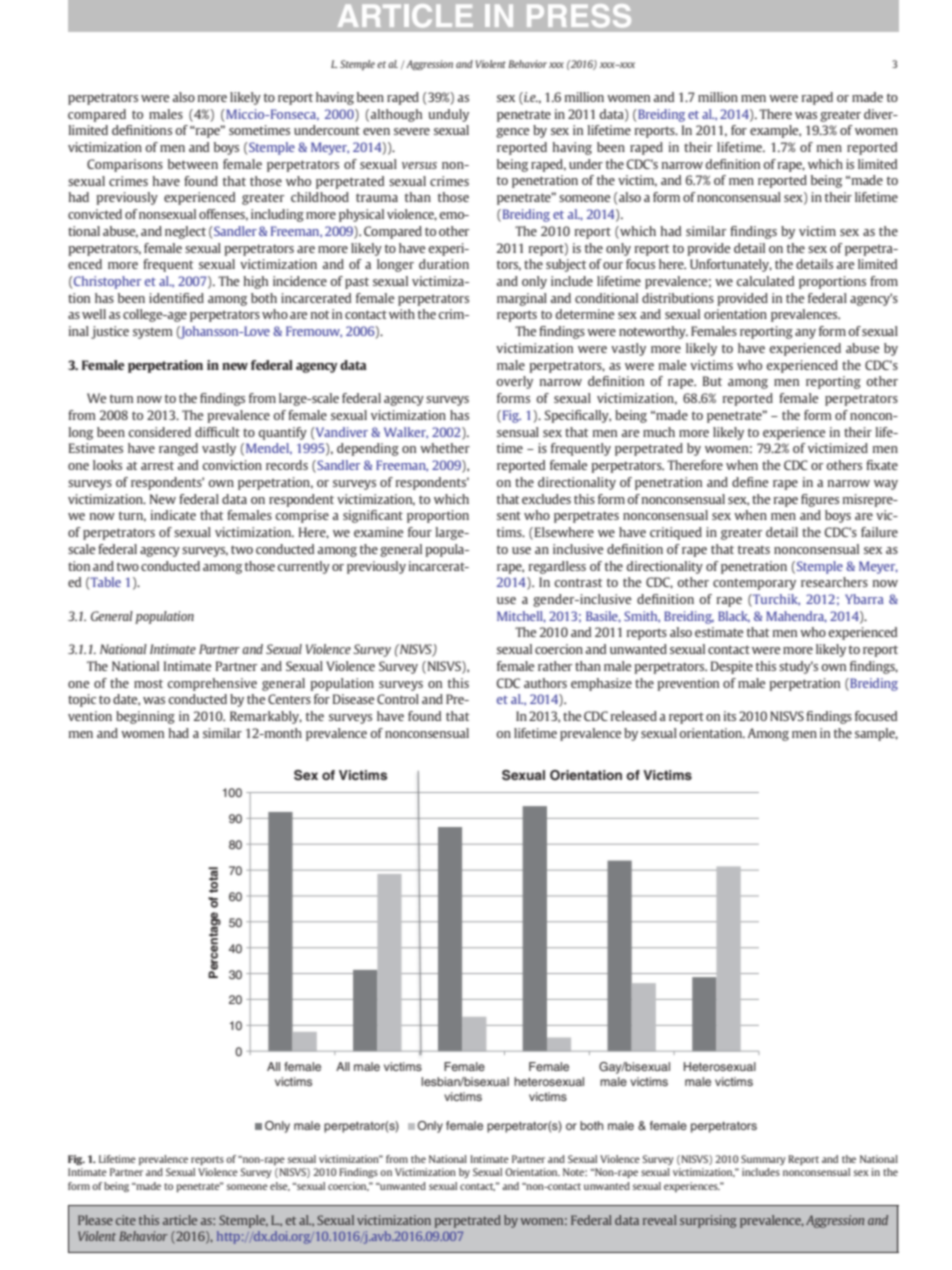 This document has width=952, height=1270. What do you see at coordinates (763, 1160) in the document?
I see `Summary` at bounding box center [763, 1160].
